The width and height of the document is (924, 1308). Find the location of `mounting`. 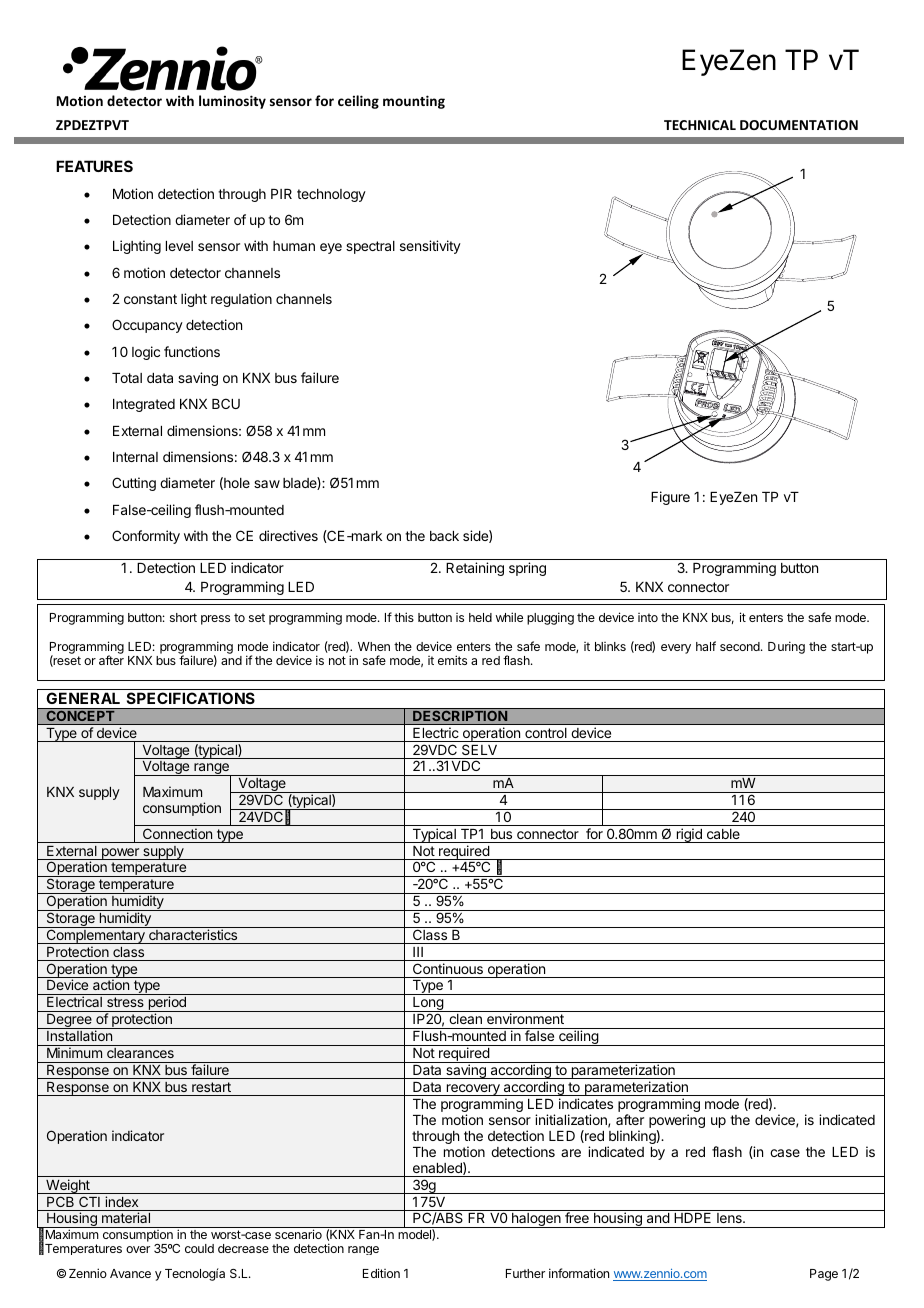

mounting is located at coordinates (414, 102).
